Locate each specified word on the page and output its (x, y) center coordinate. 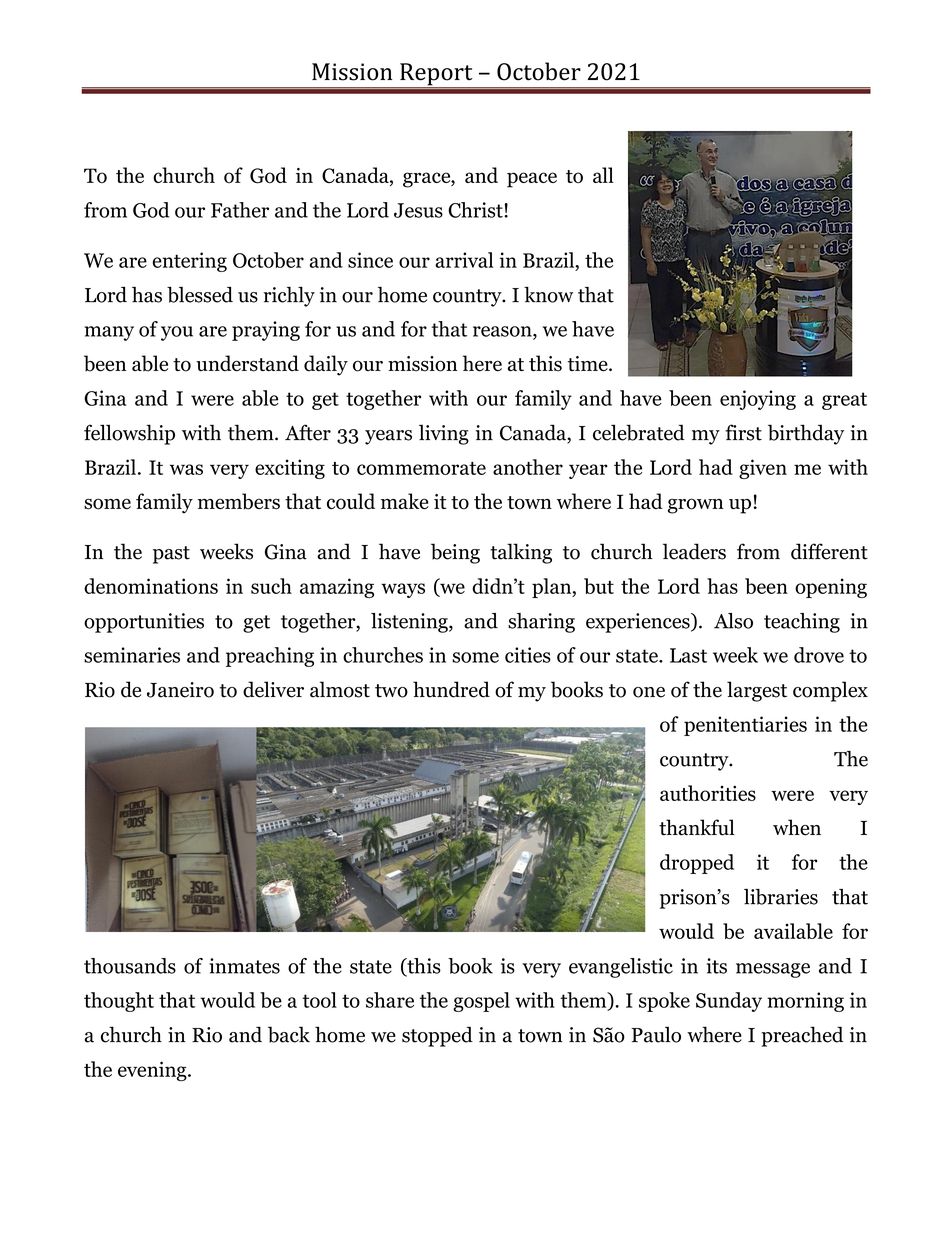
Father (240, 210)
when (797, 827)
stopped (437, 1036)
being (455, 553)
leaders (694, 551)
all (603, 175)
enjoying (758, 400)
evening (153, 1071)
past (171, 555)
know (548, 294)
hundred (451, 689)
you (177, 333)
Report (436, 75)
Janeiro (180, 690)
